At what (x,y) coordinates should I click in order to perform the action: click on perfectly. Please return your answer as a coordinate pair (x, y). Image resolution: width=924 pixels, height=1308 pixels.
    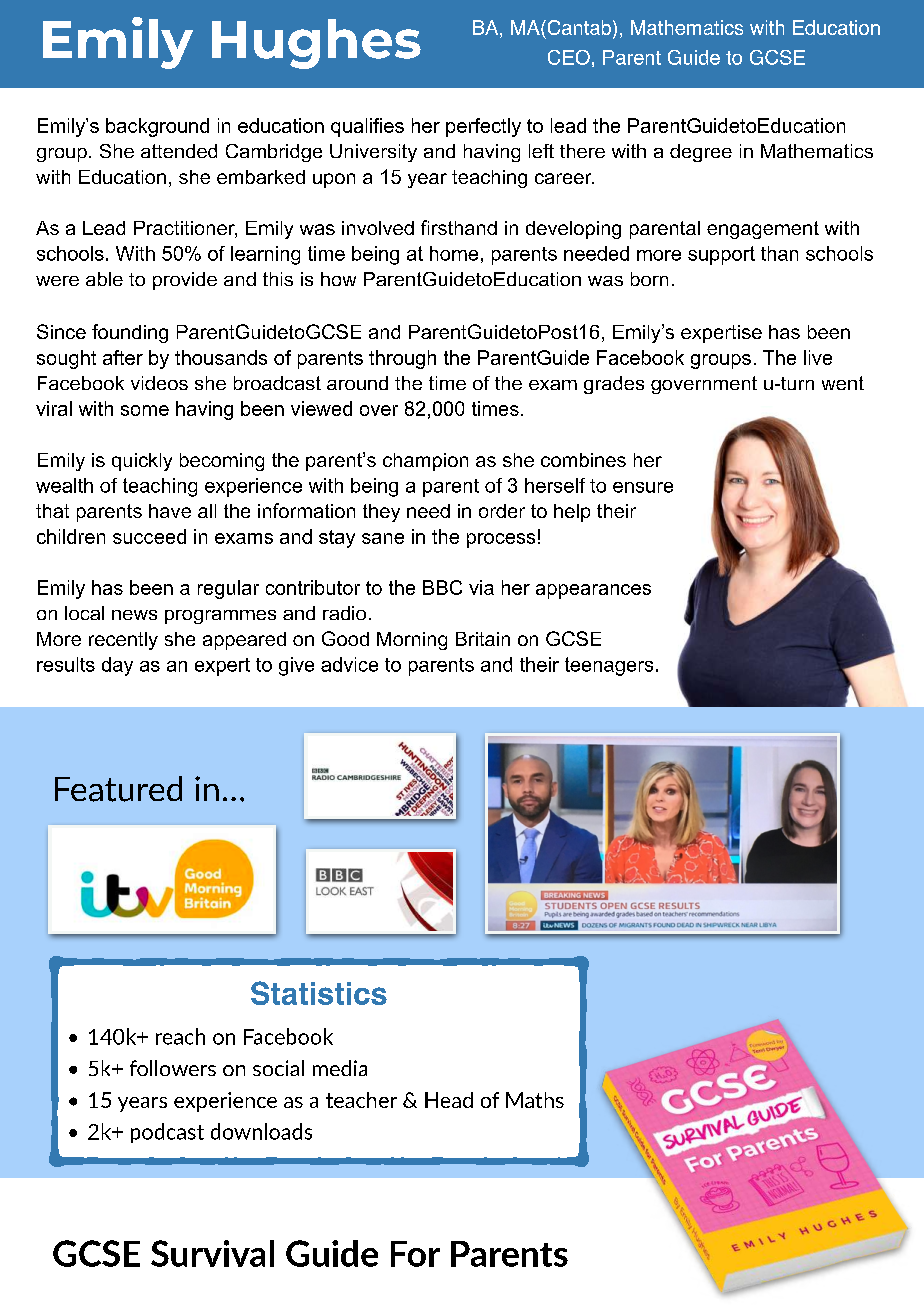
    Looking at the image, I should click on (483, 127).
